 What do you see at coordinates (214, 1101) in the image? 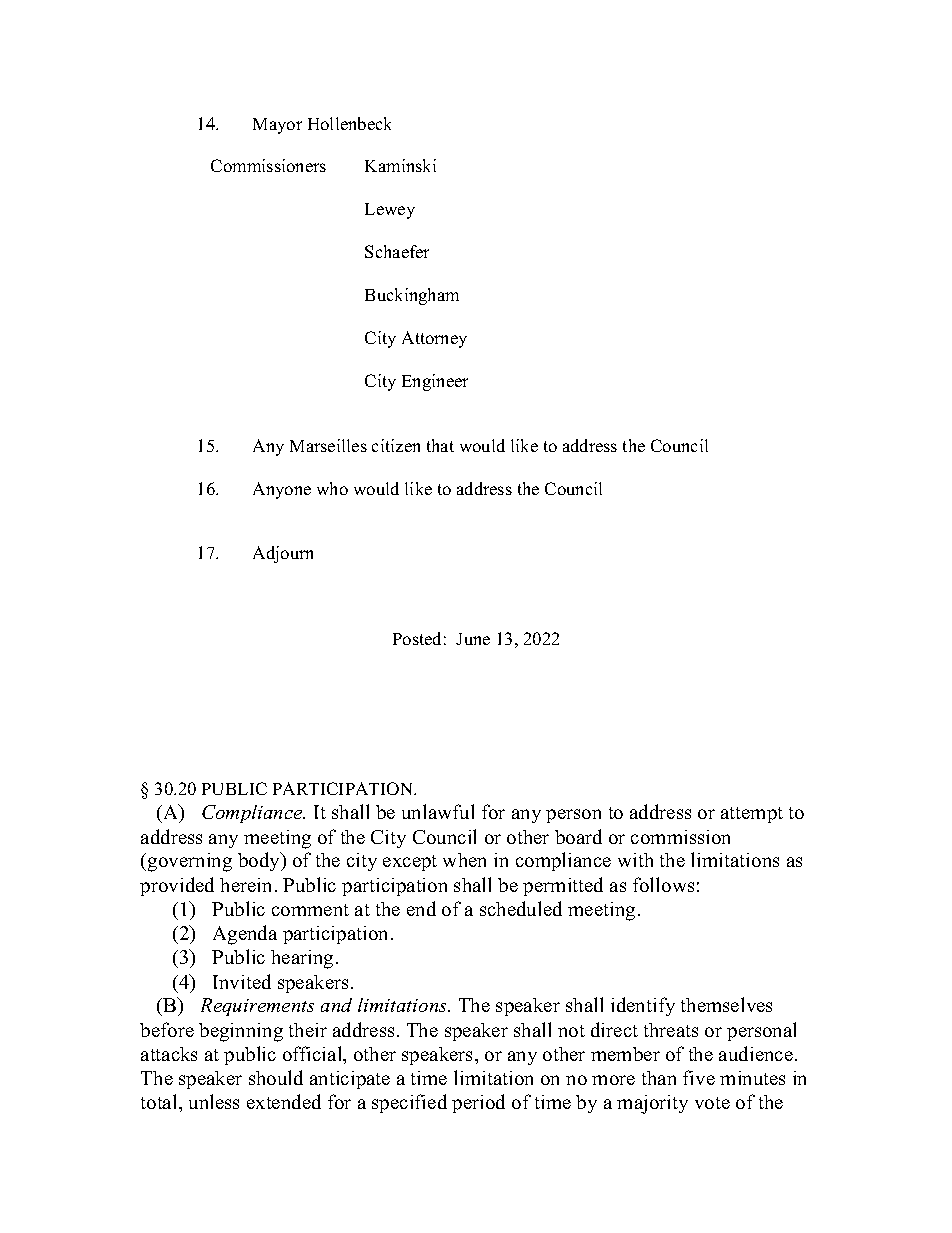
I see `unless` at bounding box center [214, 1101].
